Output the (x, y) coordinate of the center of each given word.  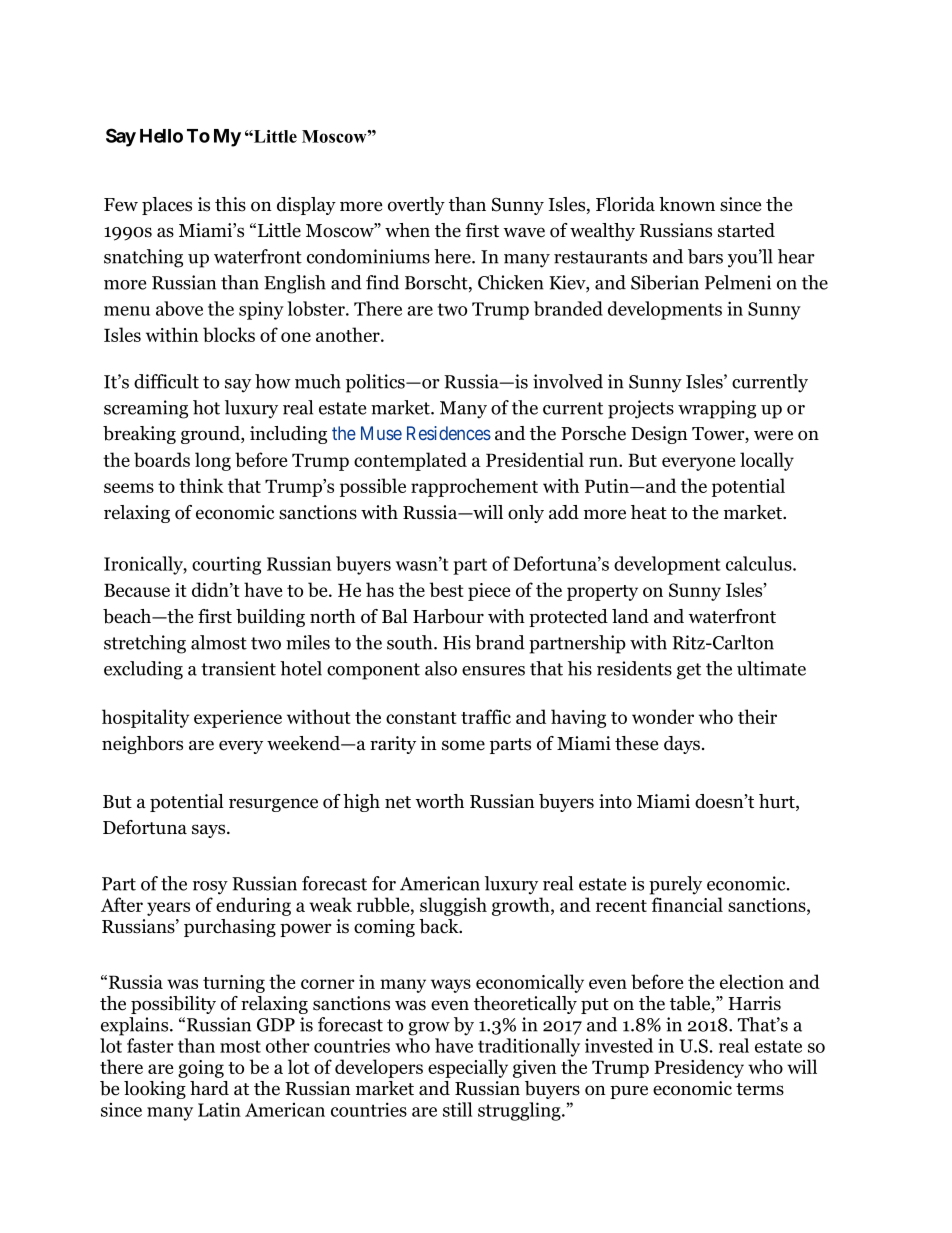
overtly (416, 206)
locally (767, 461)
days (683, 745)
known (687, 204)
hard (209, 1088)
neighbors (142, 745)
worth (439, 801)
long (213, 461)
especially (468, 1068)
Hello (161, 136)
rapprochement (474, 487)
